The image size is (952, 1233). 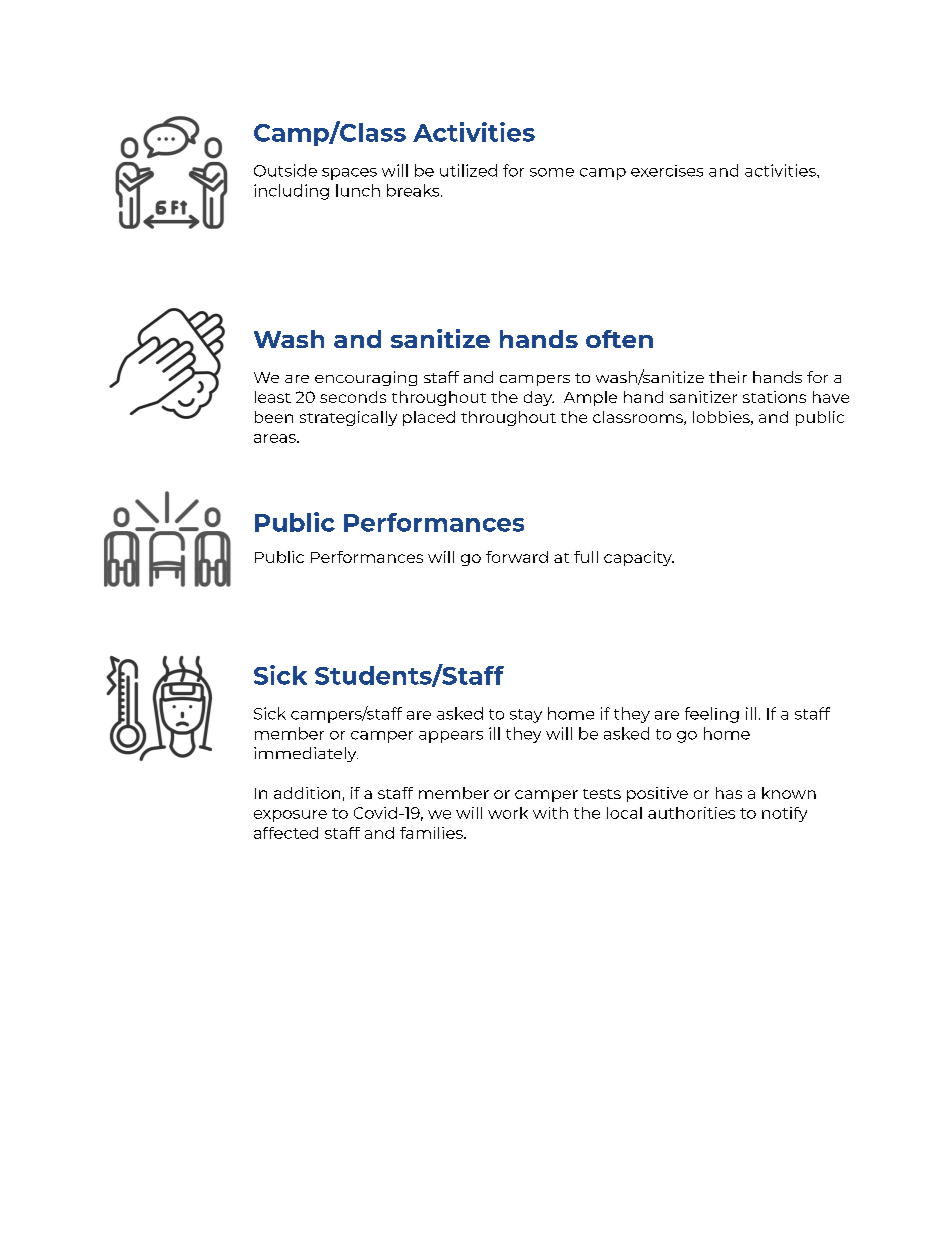 What do you see at coordinates (517, 557) in the screenshot?
I see `forward` at bounding box center [517, 557].
